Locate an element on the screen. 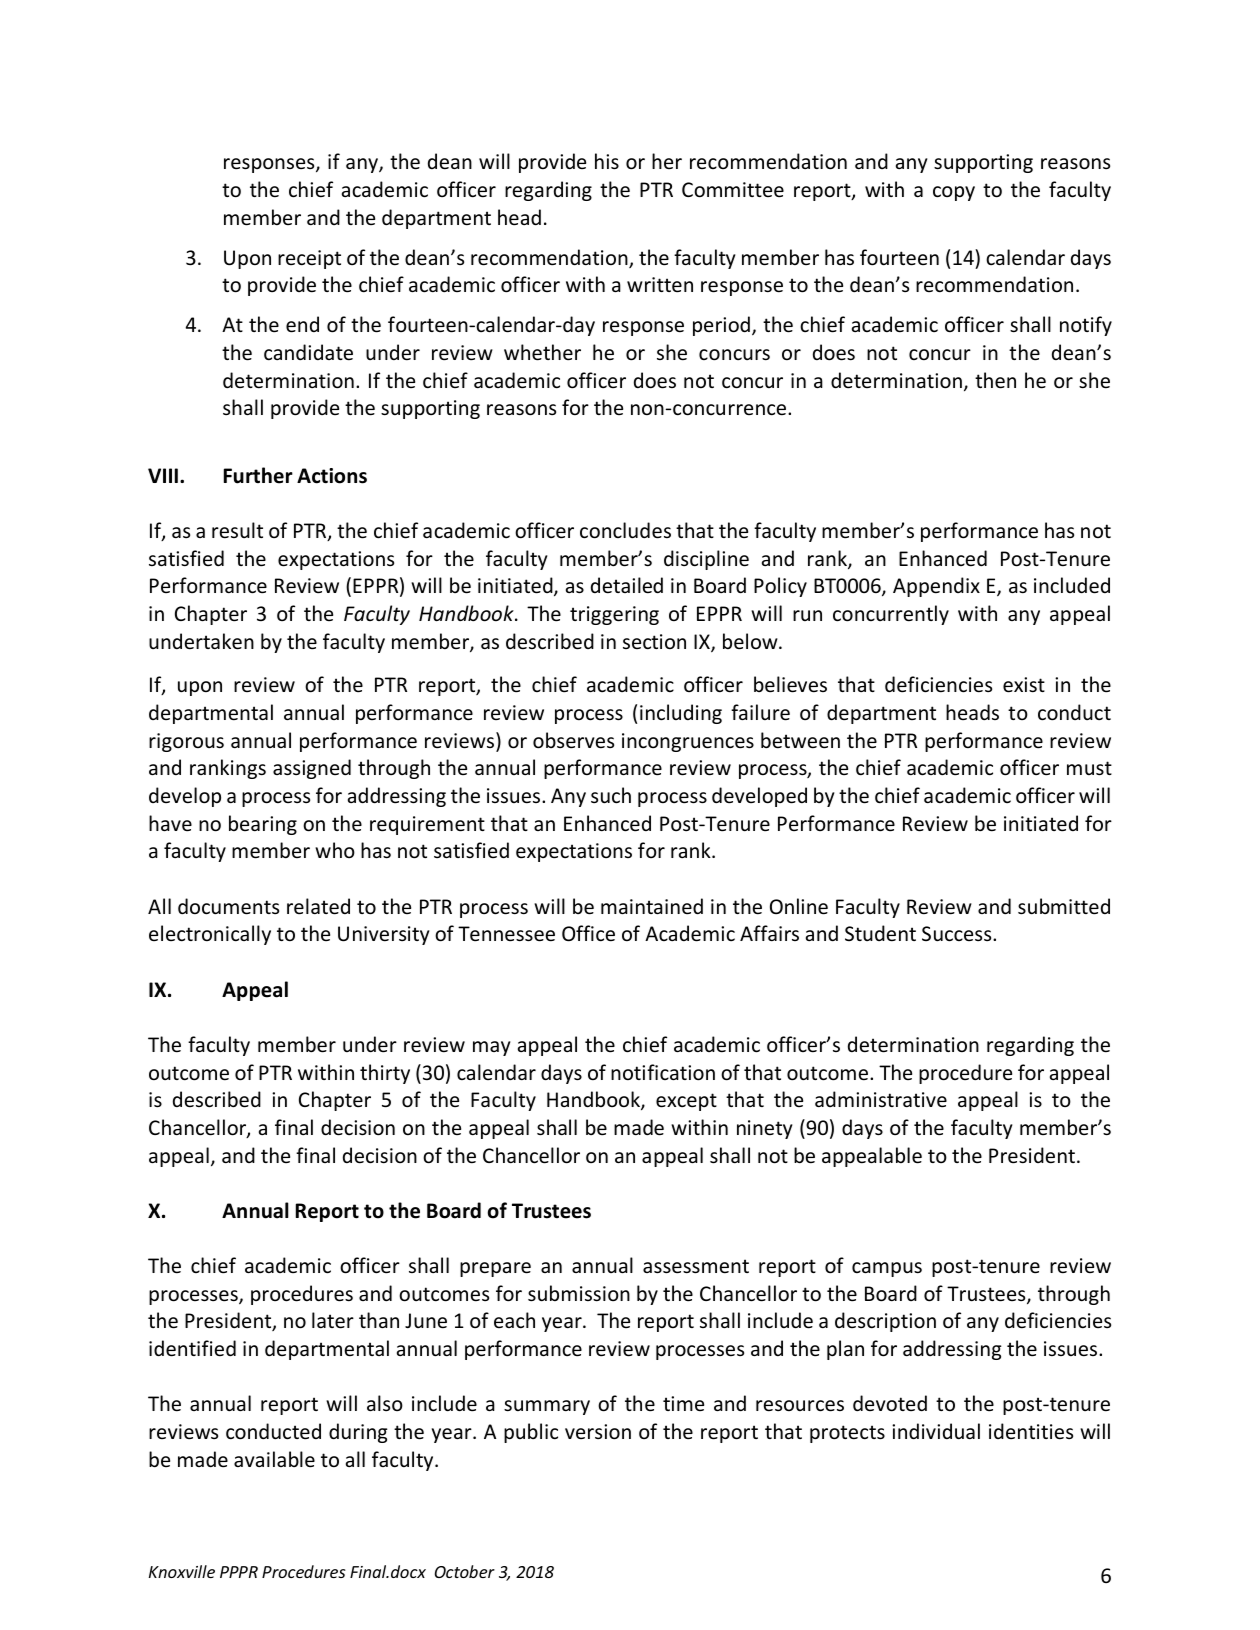 The width and height of the screenshot is (1260, 1630). rigorous is located at coordinates (186, 742).
